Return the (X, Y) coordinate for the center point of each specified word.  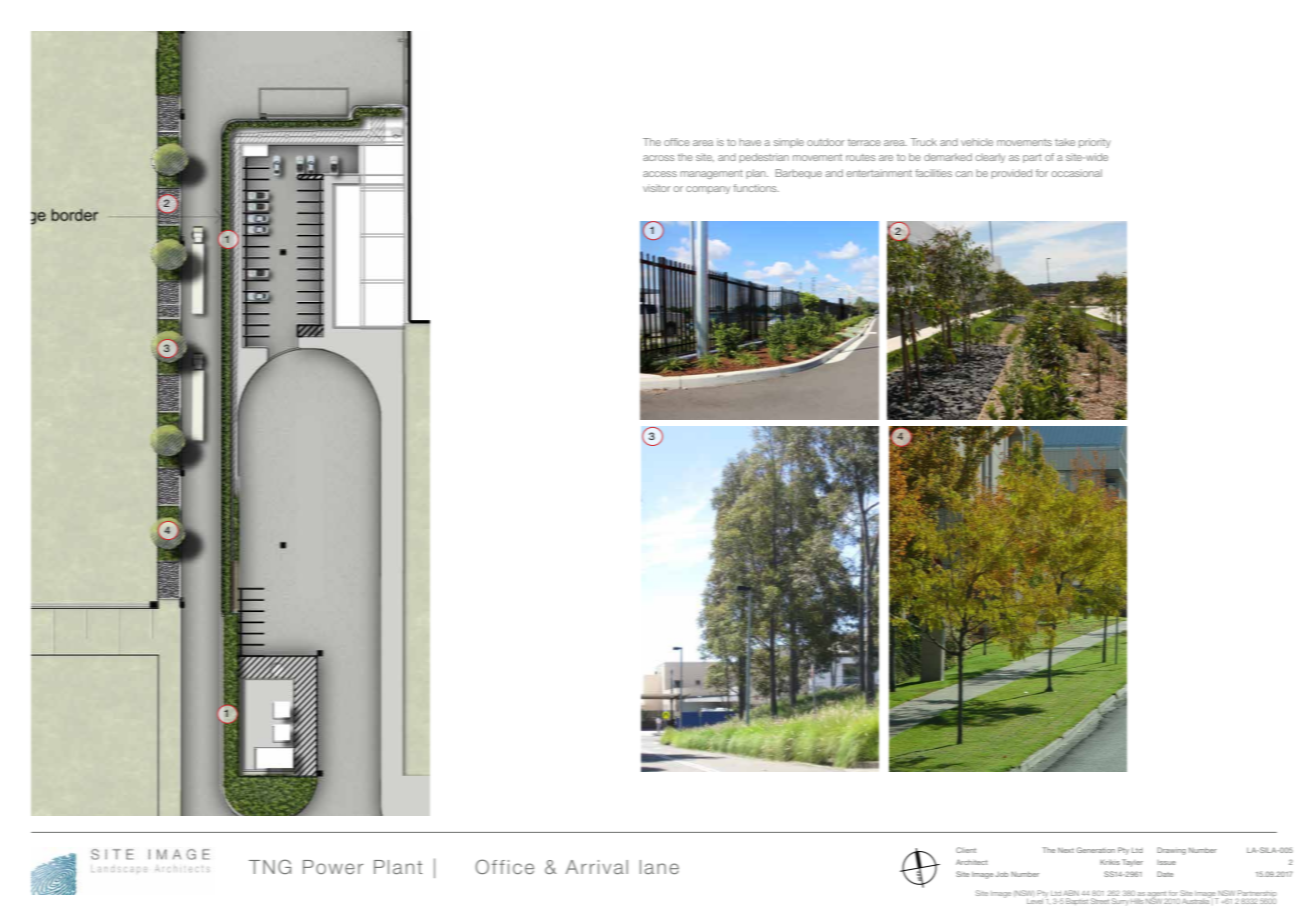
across (658, 158)
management (711, 174)
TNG (270, 866)
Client (966, 850)
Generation (1095, 850)
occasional (1077, 173)
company (708, 190)
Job (1001, 874)
